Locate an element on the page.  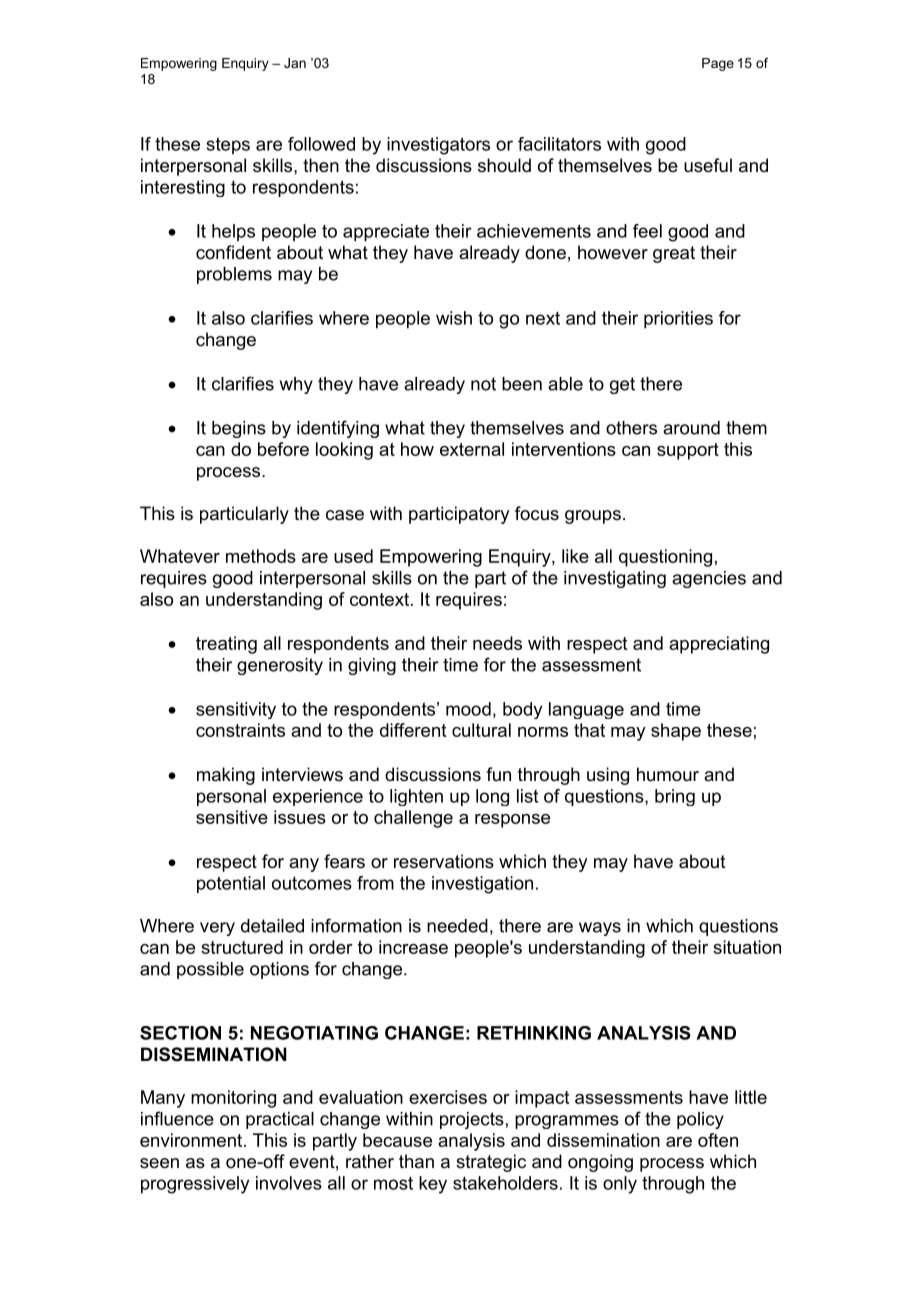
sensitive is located at coordinates (232, 817).
